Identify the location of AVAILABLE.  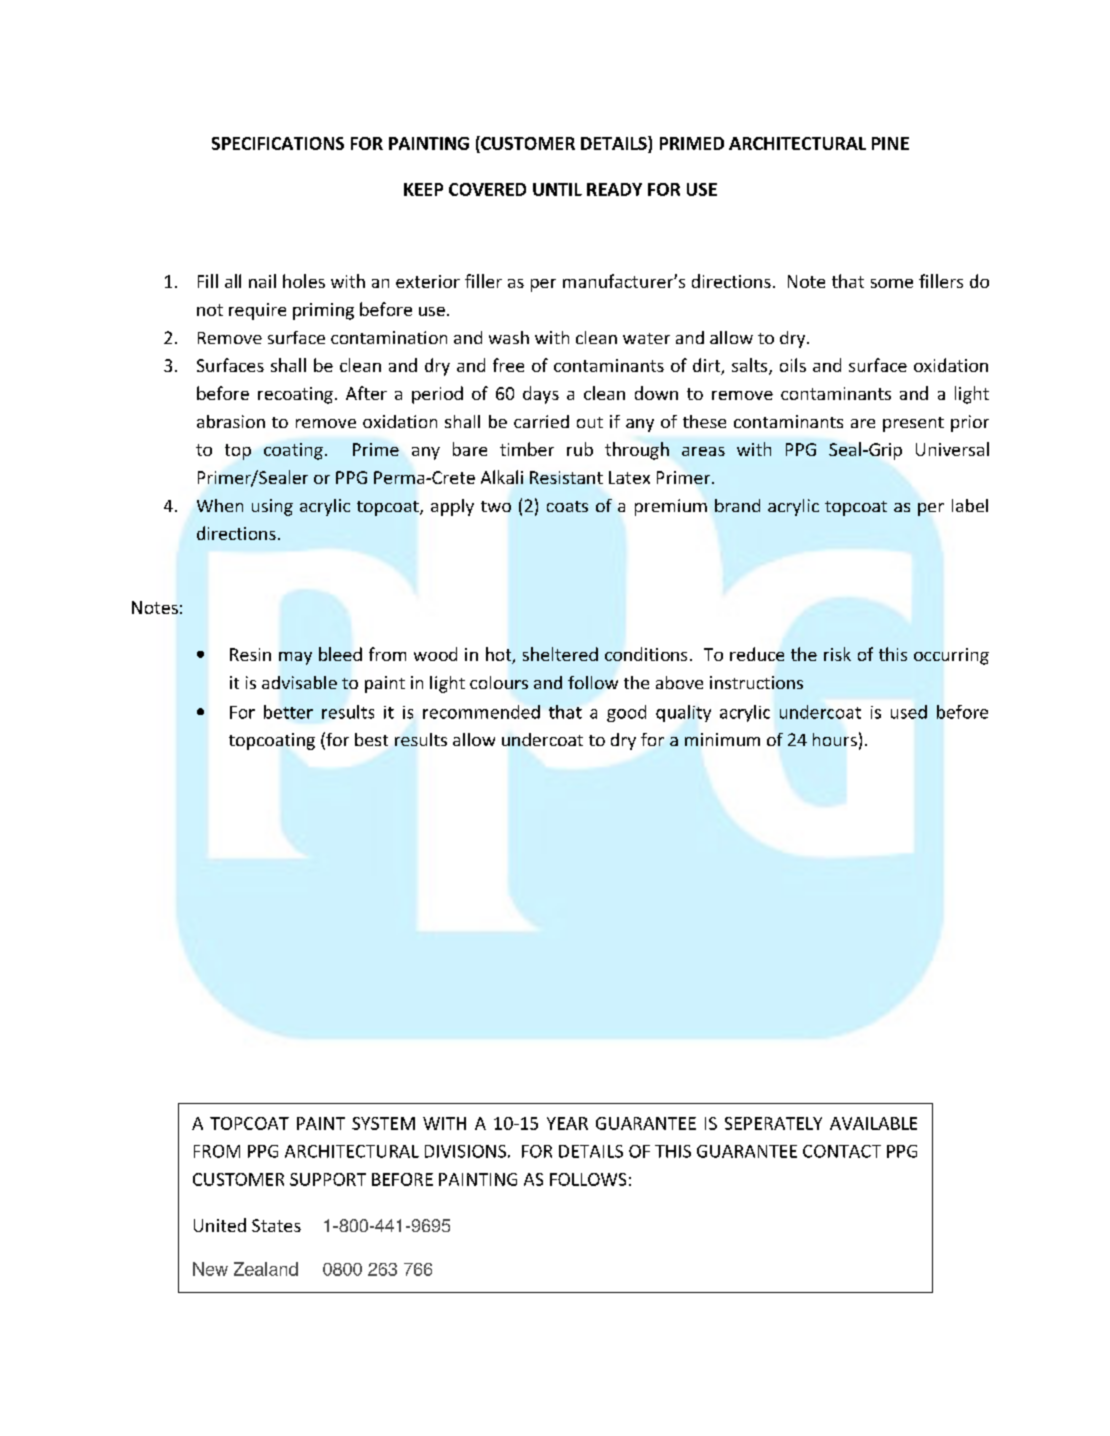
(873, 1123).
